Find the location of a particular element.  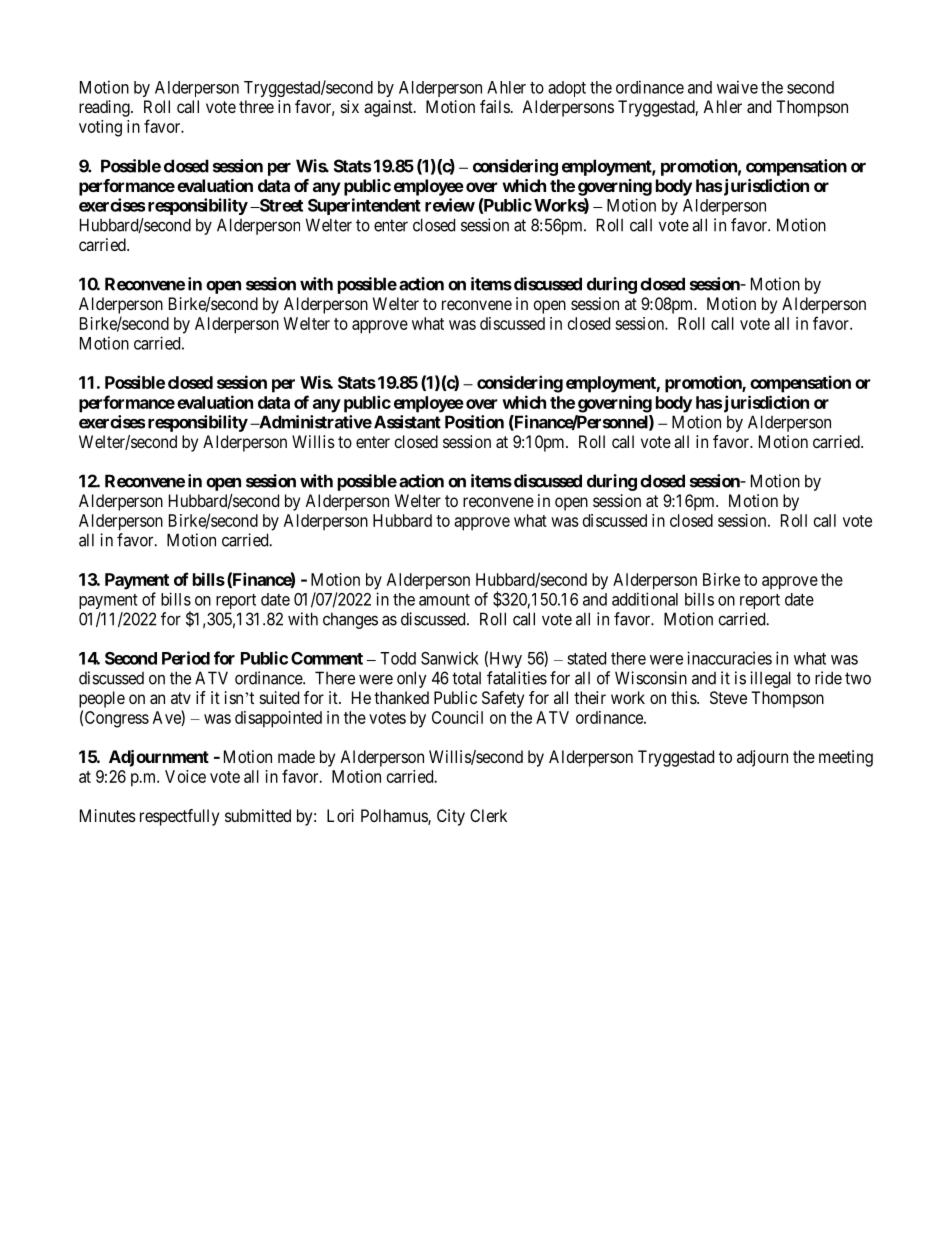

Clerk is located at coordinates (488, 815).
